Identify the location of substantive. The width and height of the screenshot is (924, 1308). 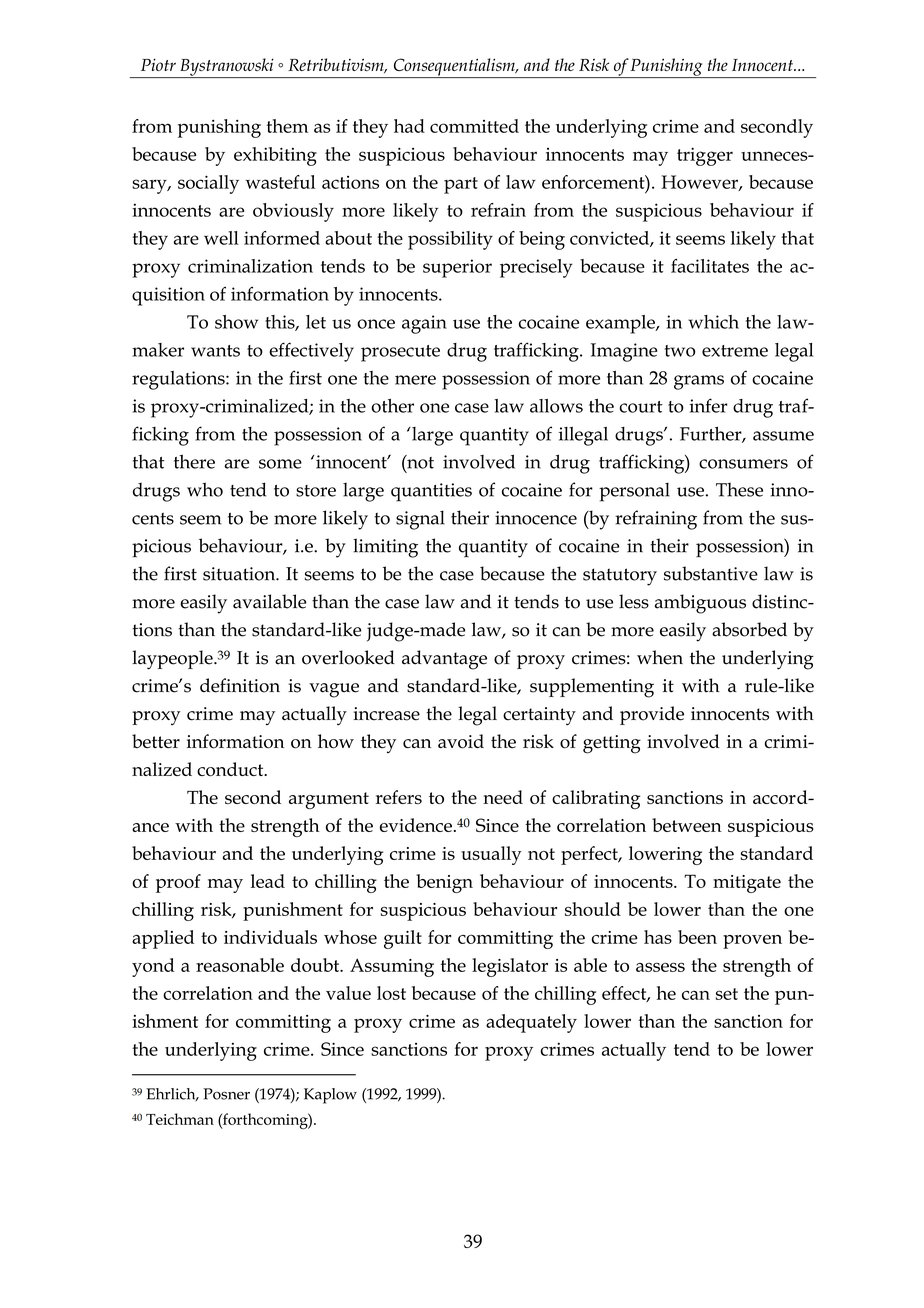
(711, 573).
